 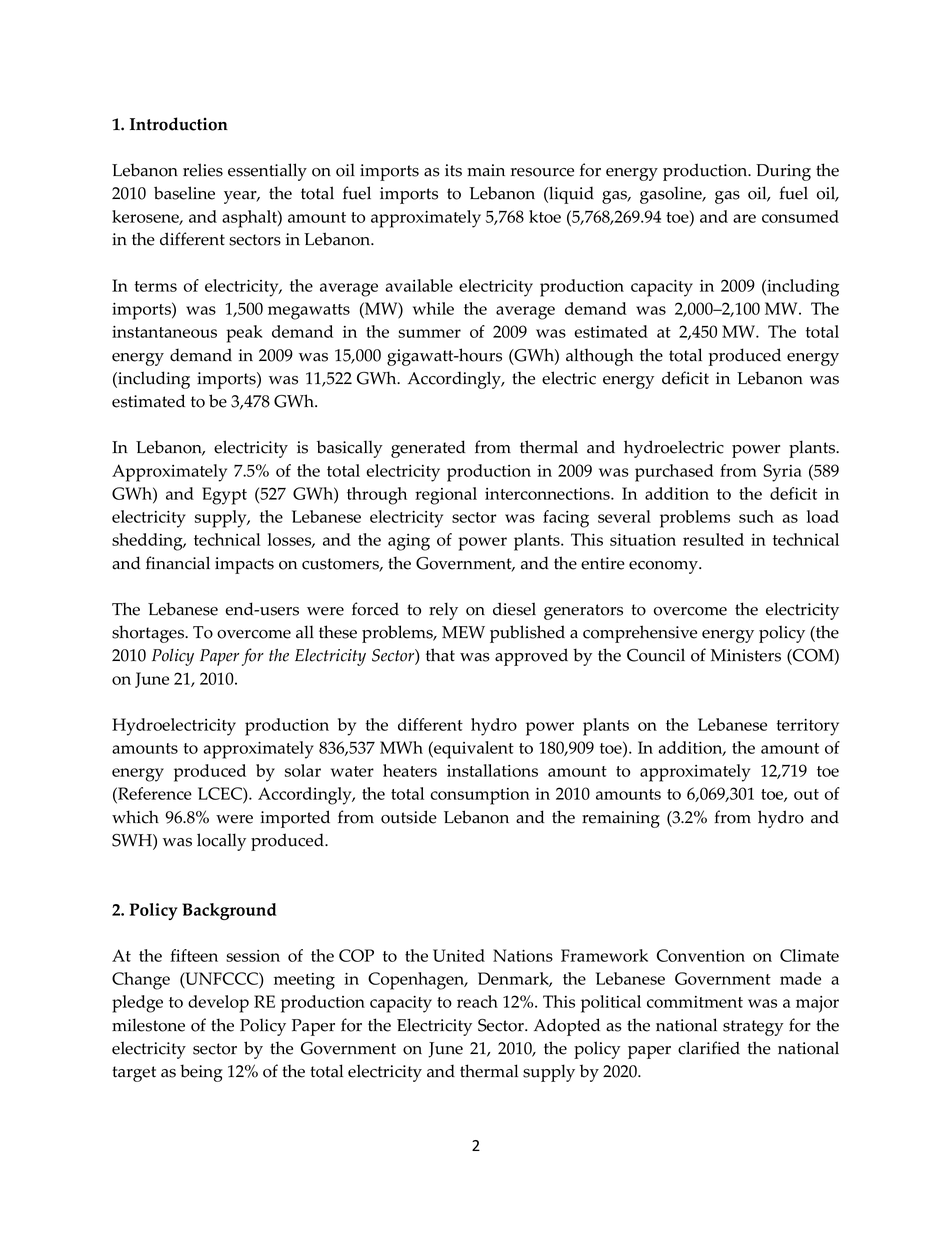 What do you see at coordinates (201, 1073) in the screenshot?
I see `being` at bounding box center [201, 1073].
